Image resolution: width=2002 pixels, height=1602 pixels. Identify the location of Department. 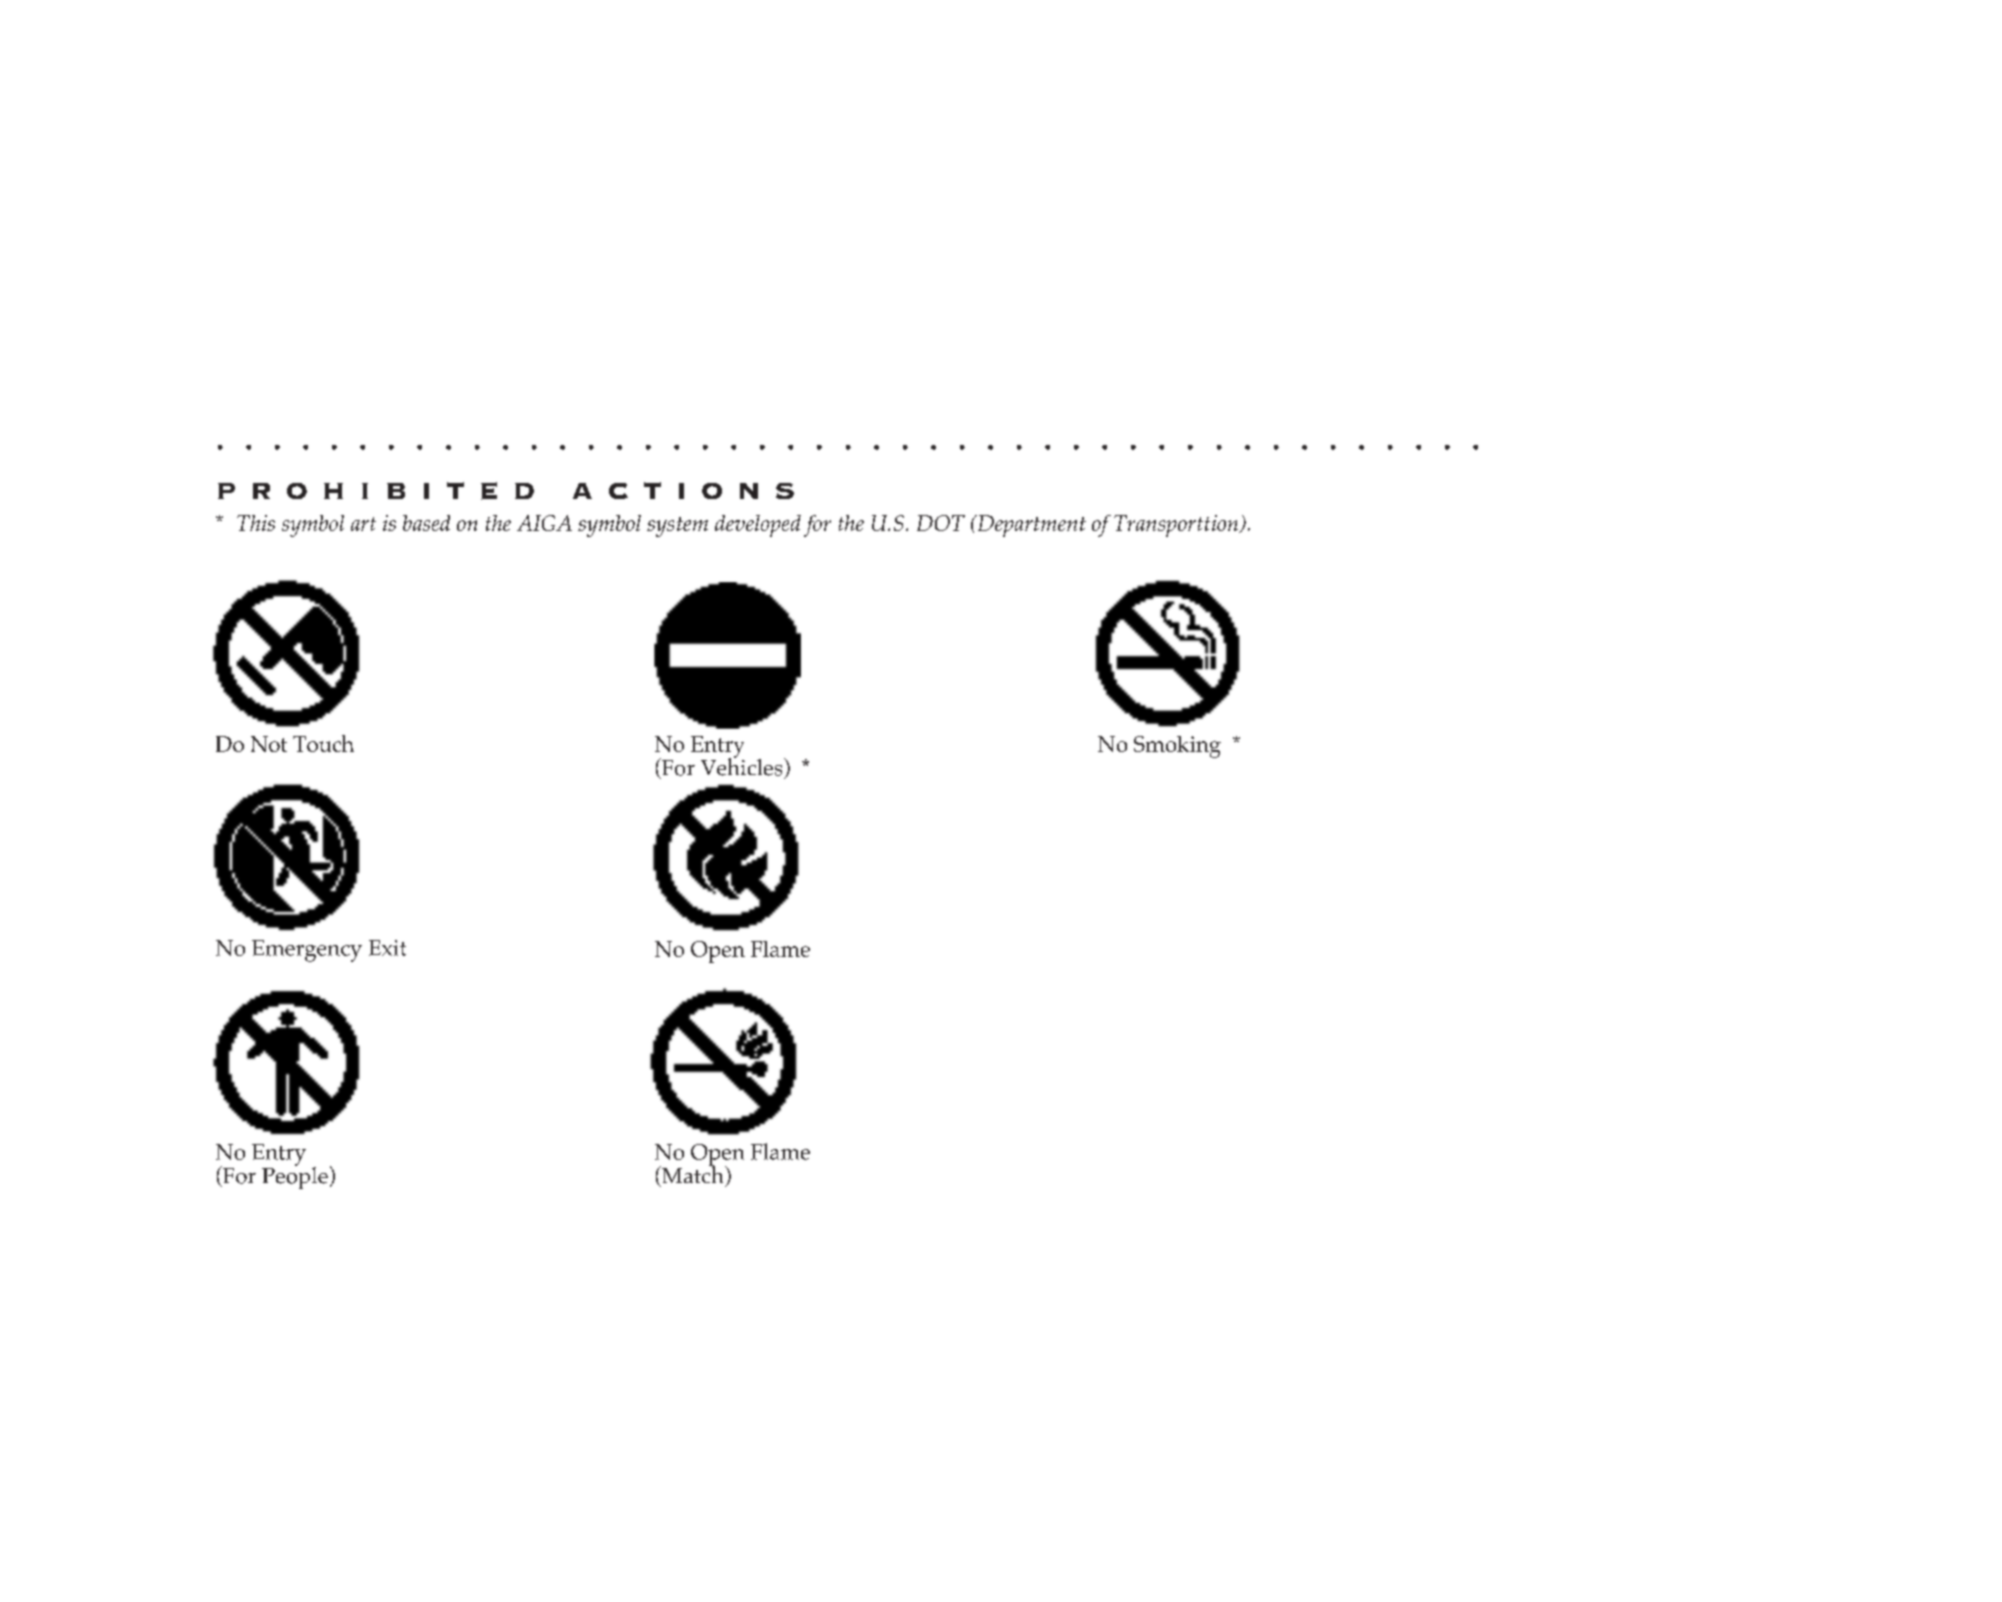
(1031, 526).
